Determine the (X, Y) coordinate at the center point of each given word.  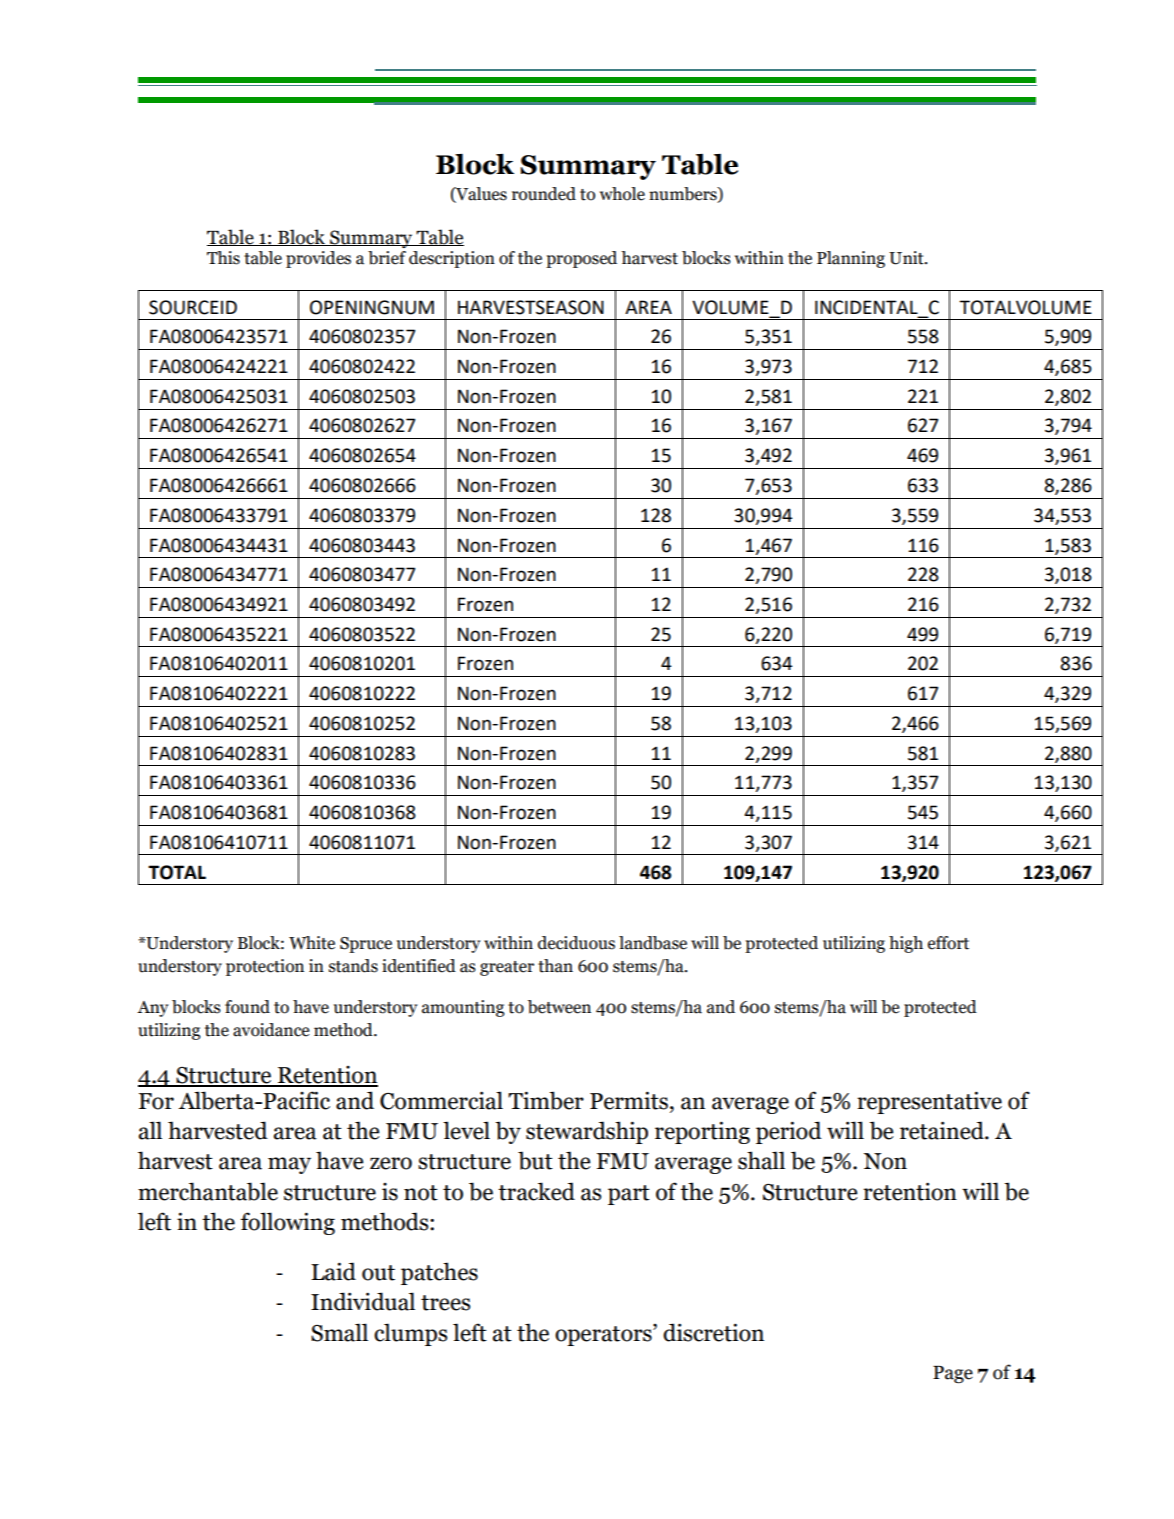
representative (929, 1102)
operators (604, 1335)
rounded (544, 194)
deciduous (576, 943)
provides (318, 259)
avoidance (271, 1030)
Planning (851, 259)
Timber (546, 1100)
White (312, 943)
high (906, 944)
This (223, 258)
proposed (581, 259)
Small (339, 1332)
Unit (907, 258)
